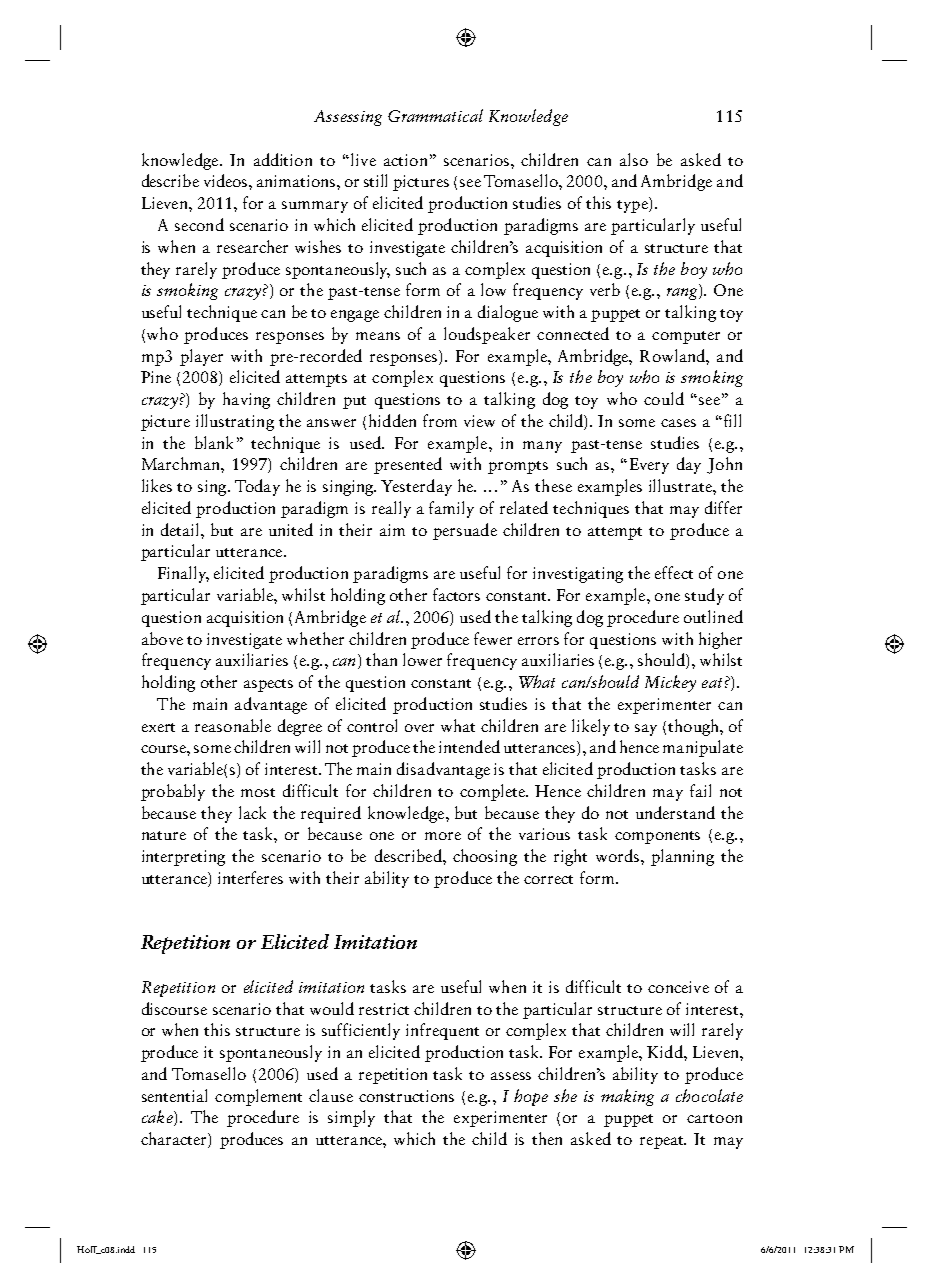 The height and width of the page is (1288, 932). What do you see at coordinates (233, 725) in the page?
I see `reasonable` at bounding box center [233, 725].
